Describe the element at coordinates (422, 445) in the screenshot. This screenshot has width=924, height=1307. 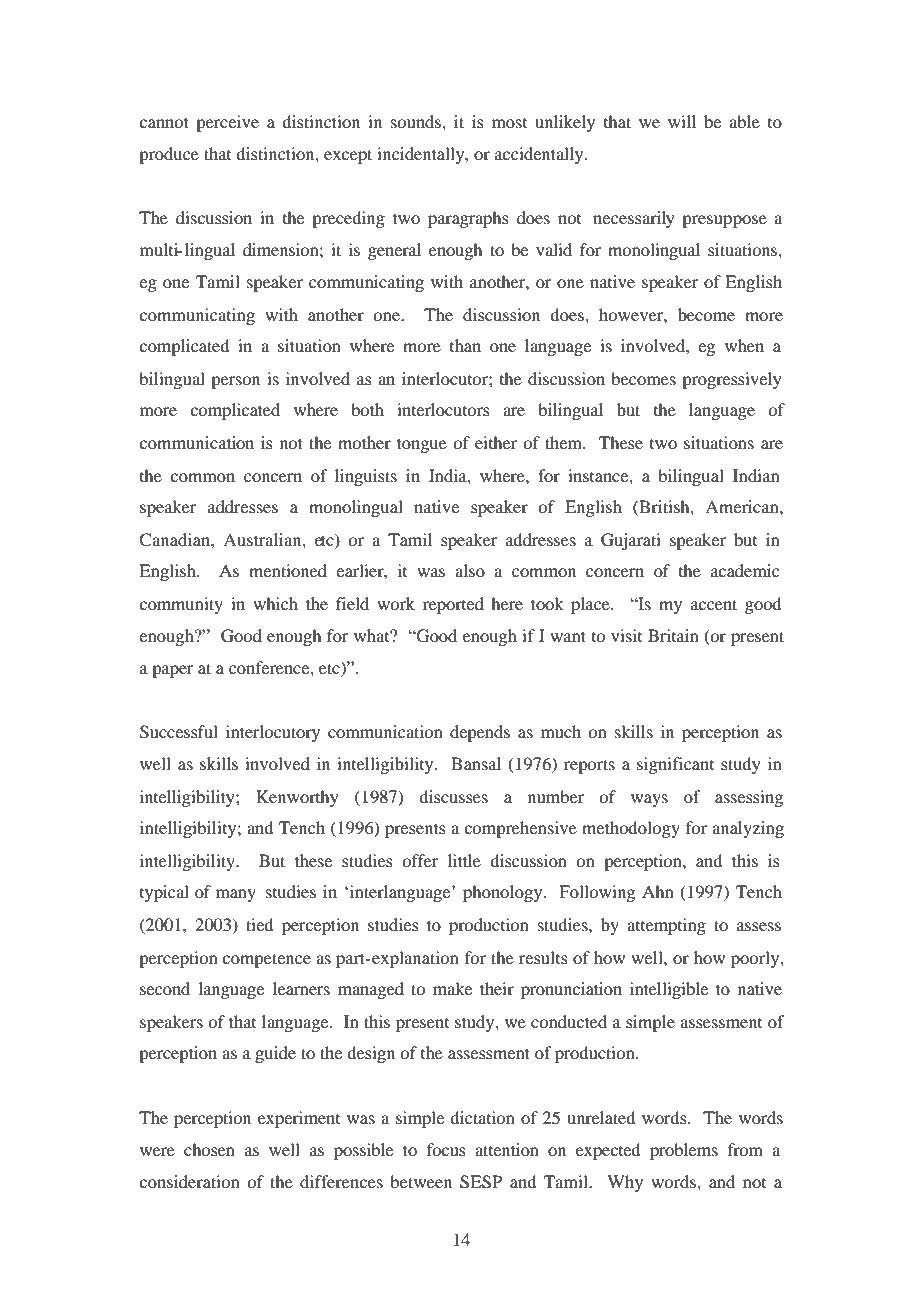
I see `tongue` at that location.
